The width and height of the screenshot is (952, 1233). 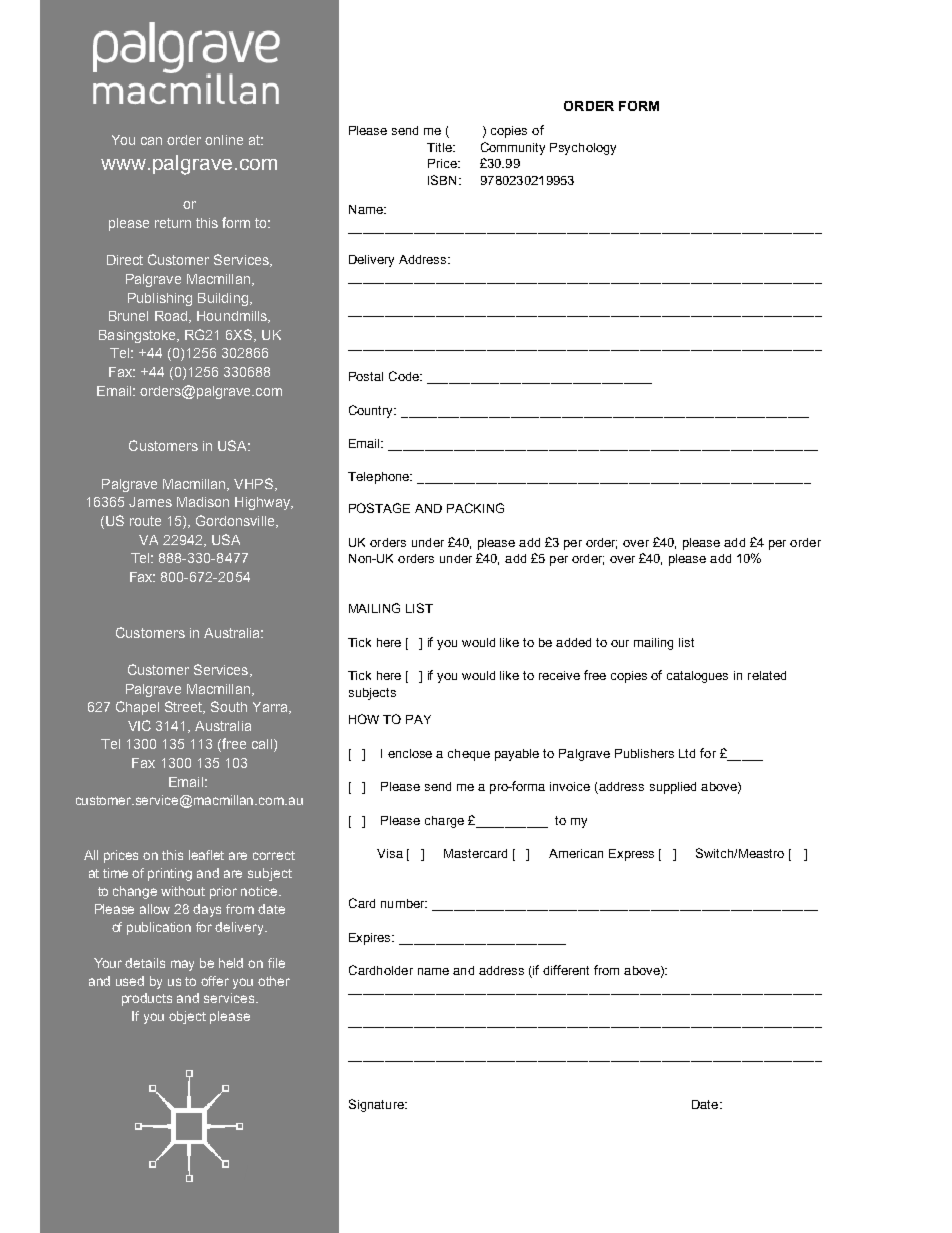 What do you see at coordinates (224, 140) in the screenshot?
I see `online` at bounding box center [224, 140].
